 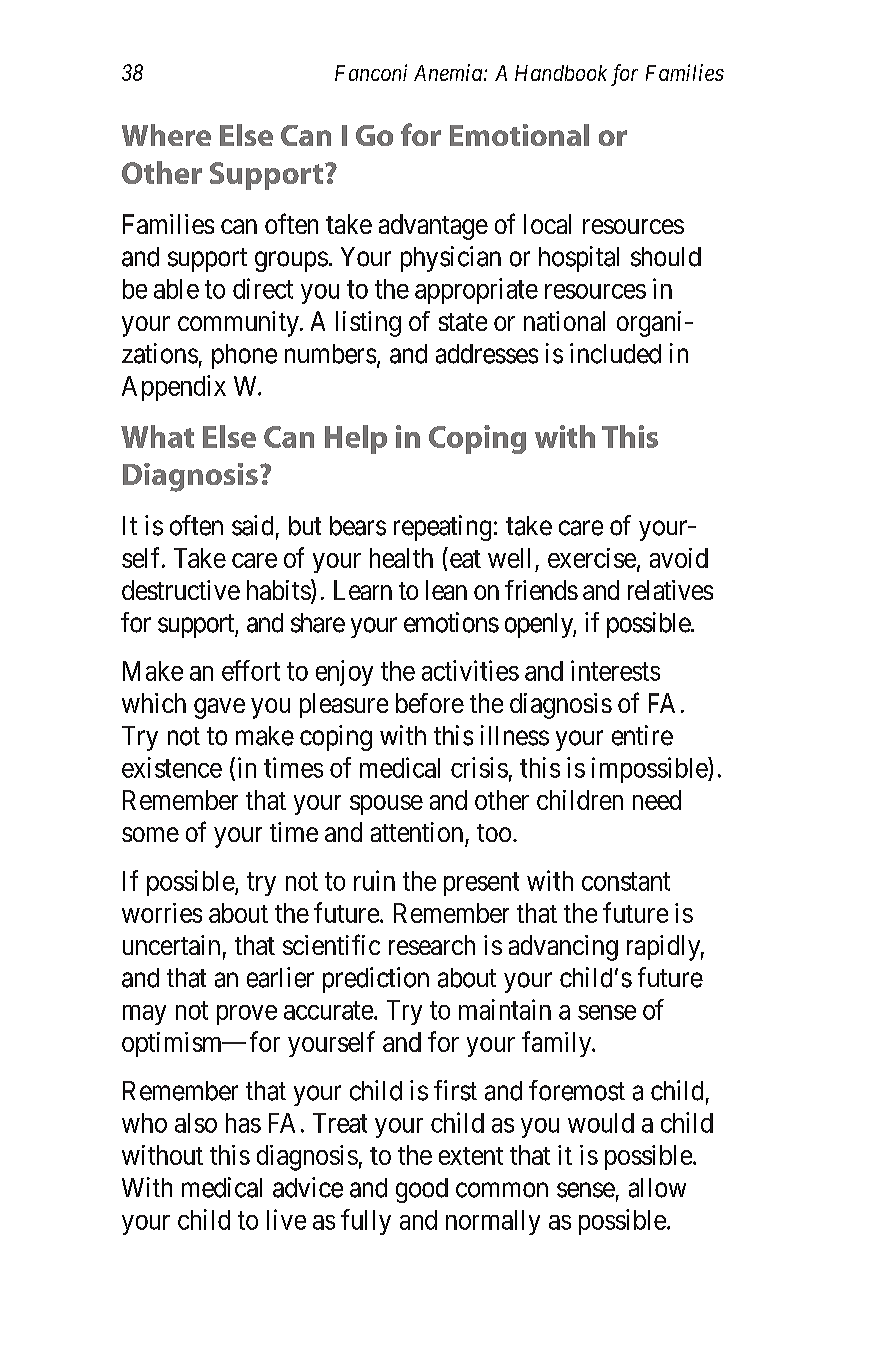 What do you see at coordinates (166, 135) in the document?
I see `Where` at bounding box center [166, 135].
